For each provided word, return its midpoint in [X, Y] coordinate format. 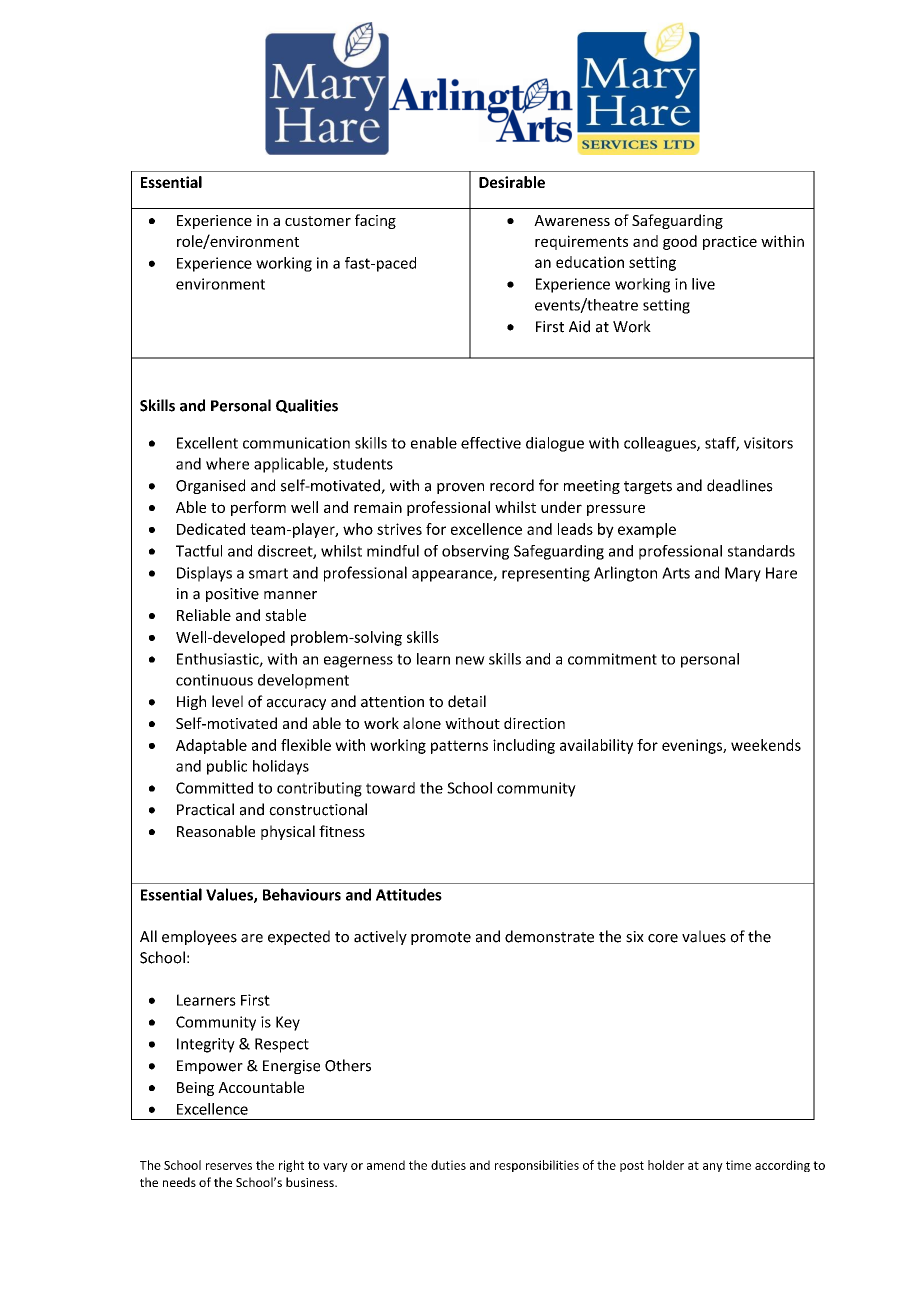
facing [375, 221]
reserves [229, 1166]
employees [199, 937]
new [470, 660]
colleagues [661, 444]
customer [318, 221]
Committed [214, 788]
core [663, 938]
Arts [676, 573]
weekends [766, 745]
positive [232, 595]
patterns [459, 747]
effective [491, 443]
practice [730, 243]
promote [441, 938]
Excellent [207, 443]
